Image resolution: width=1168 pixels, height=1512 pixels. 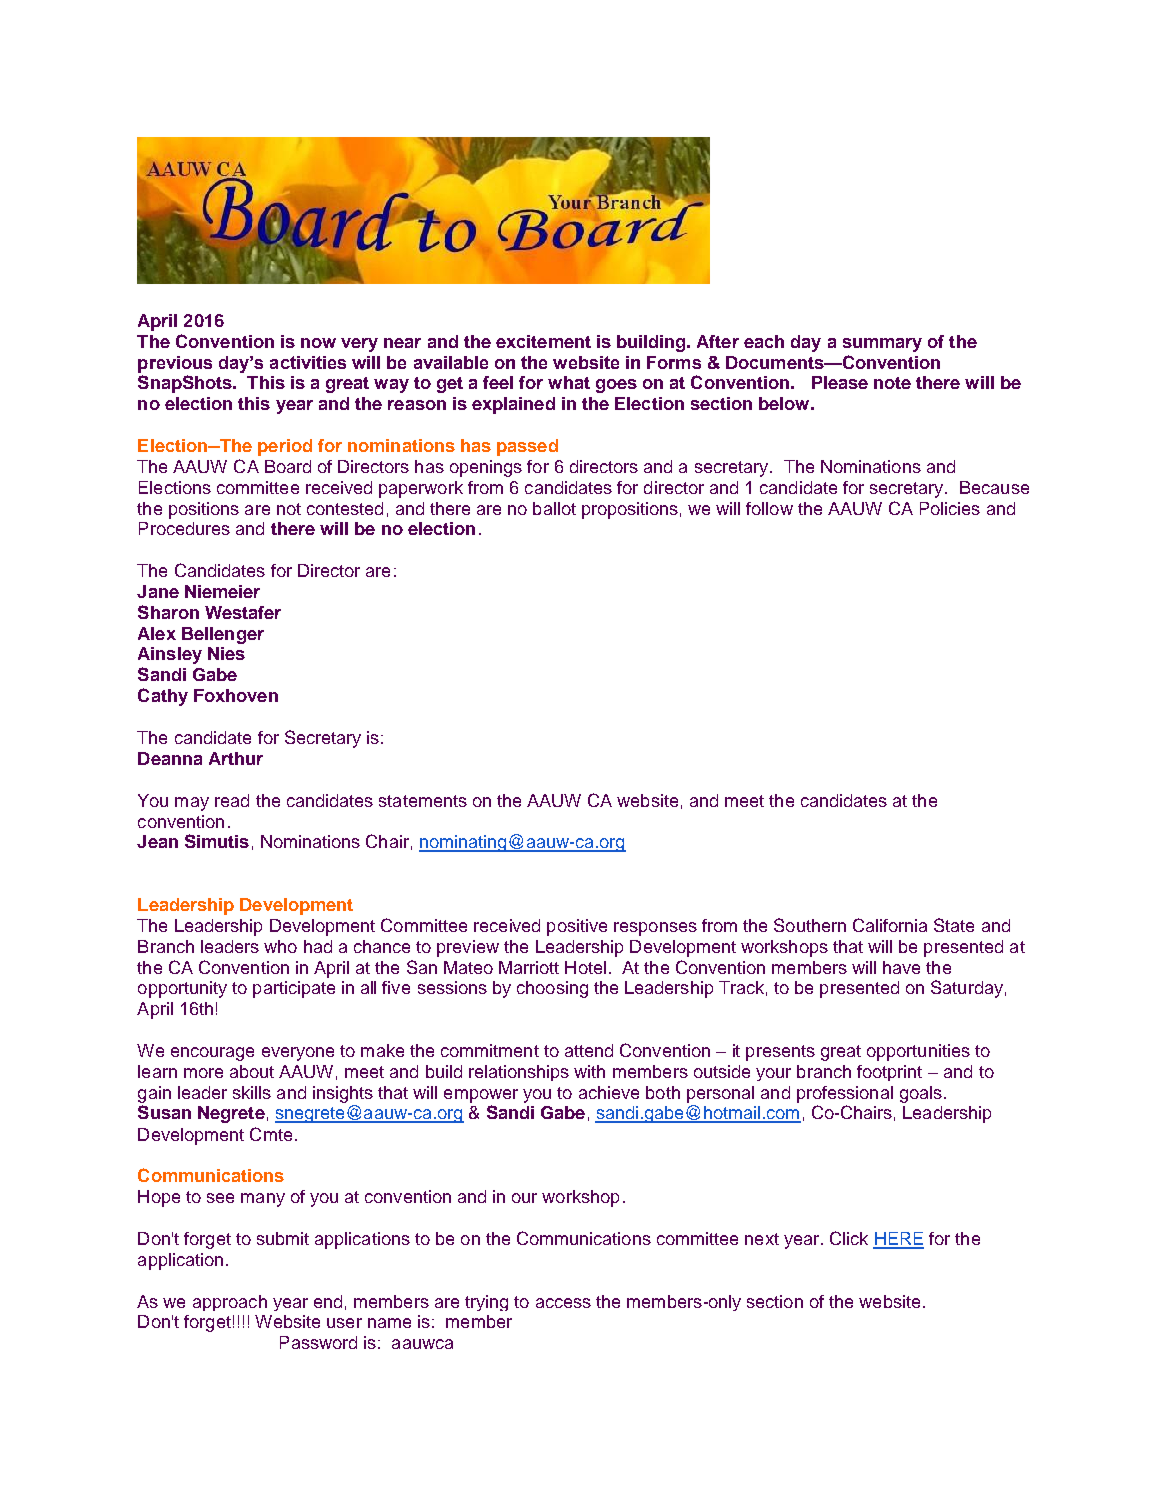 What do you see at coordinates (232, 800) in the screenshot?
I see `read` at bounding box center [232, 800].
